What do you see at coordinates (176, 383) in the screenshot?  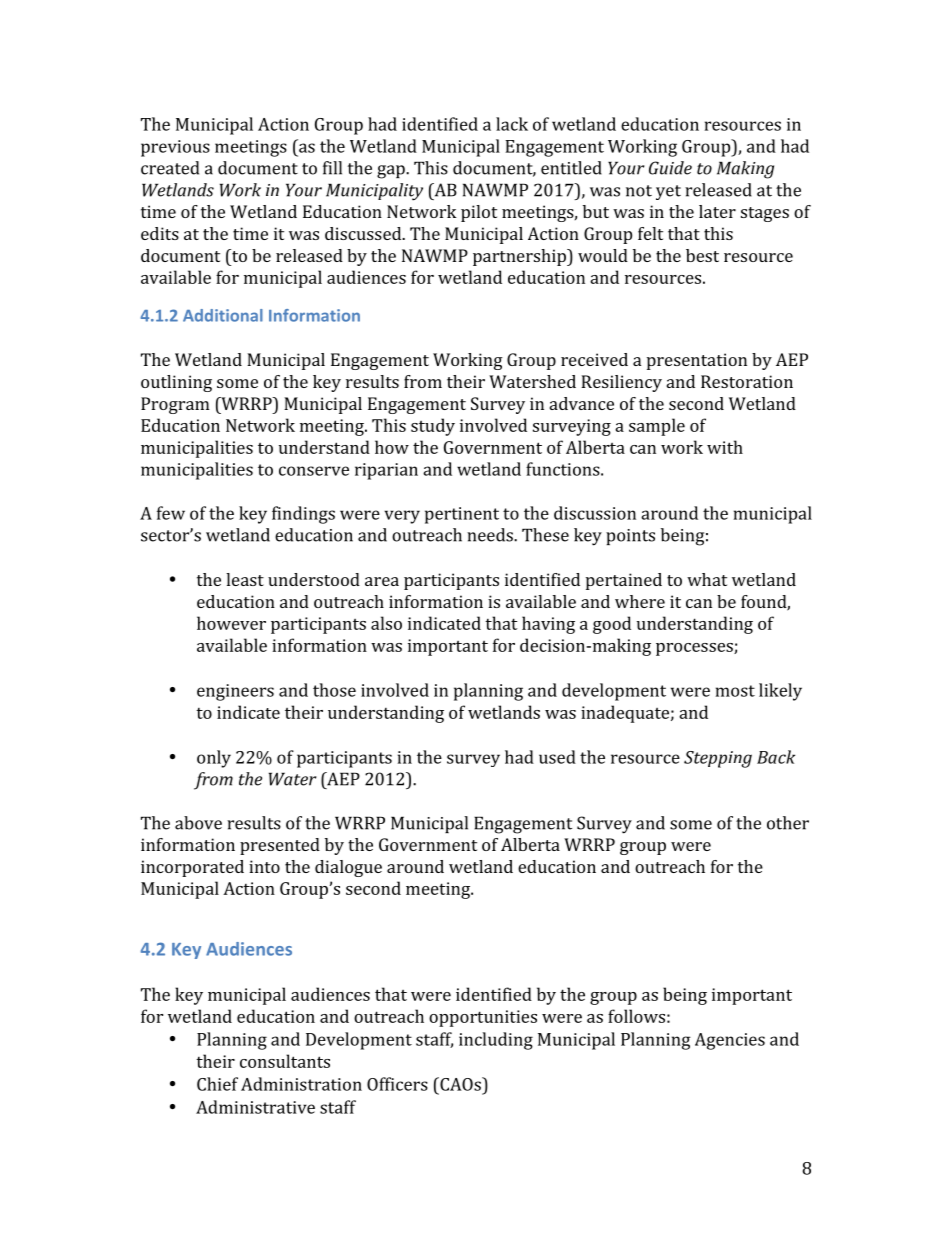 I see `outlining` at bounding box center [176, 383].
